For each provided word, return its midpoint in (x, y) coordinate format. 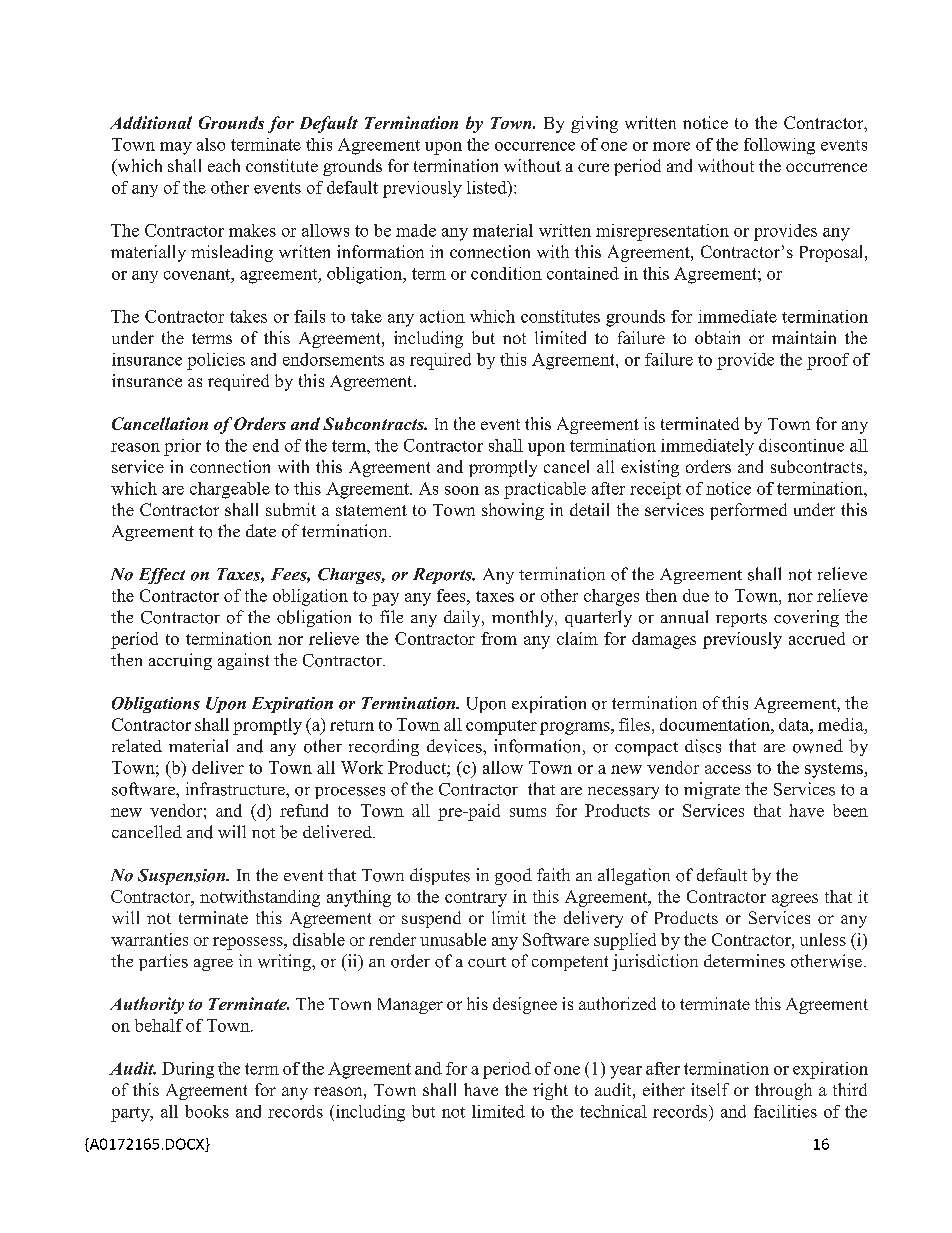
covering (806, 618)
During (188, 1070)
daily (463, 618)
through (783, 1091)
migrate (712, 790)
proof (828, 361)
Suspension (183, 877)
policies (216, 361)
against (243, 661)
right (550, 1091)
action (442, 316)
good (513, 876)
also (211, 144)
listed (488, 187)
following (779, 146)
